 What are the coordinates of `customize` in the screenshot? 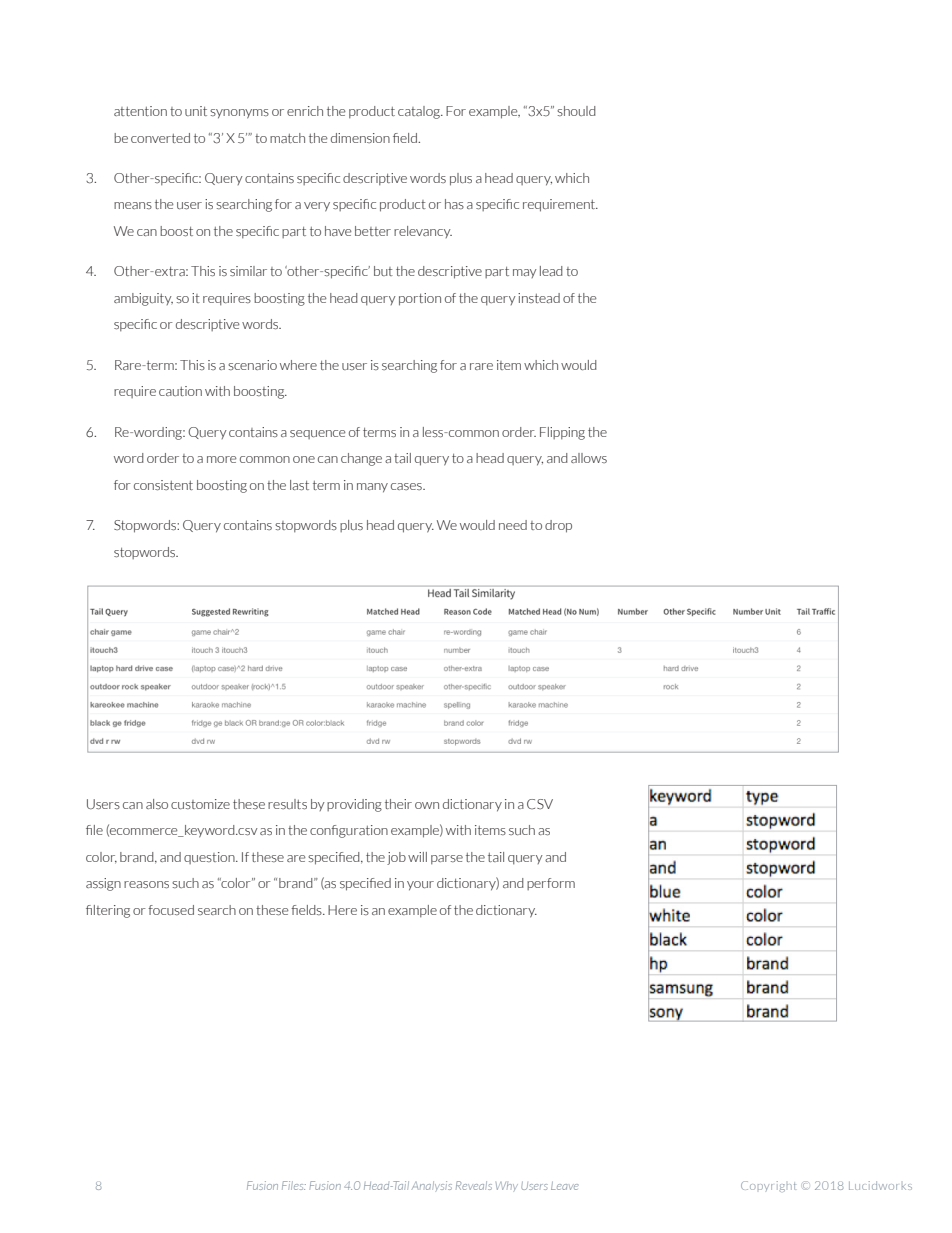 It's located at (200, 804).
